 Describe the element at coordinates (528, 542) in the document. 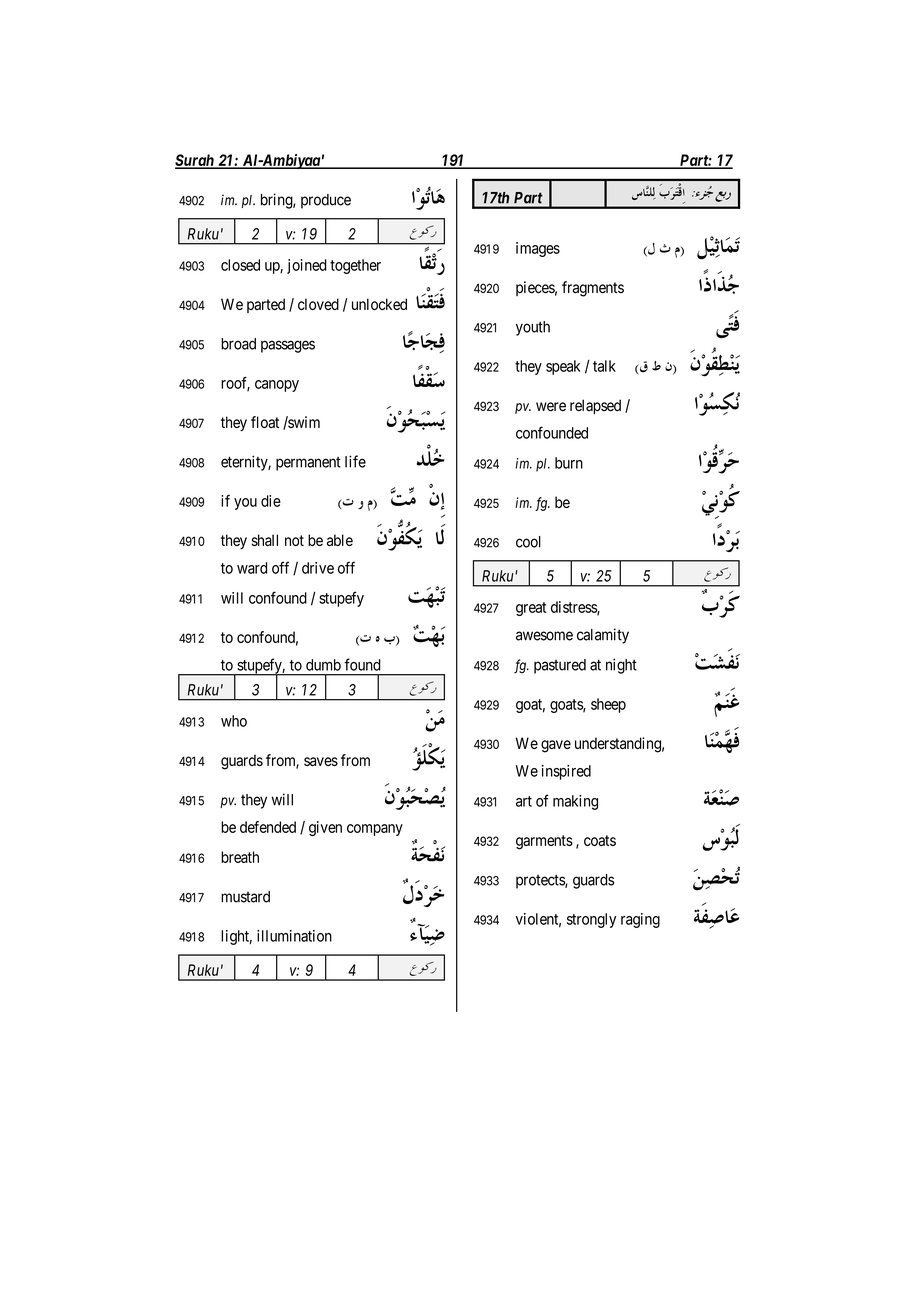

I see `cool` at that location.
